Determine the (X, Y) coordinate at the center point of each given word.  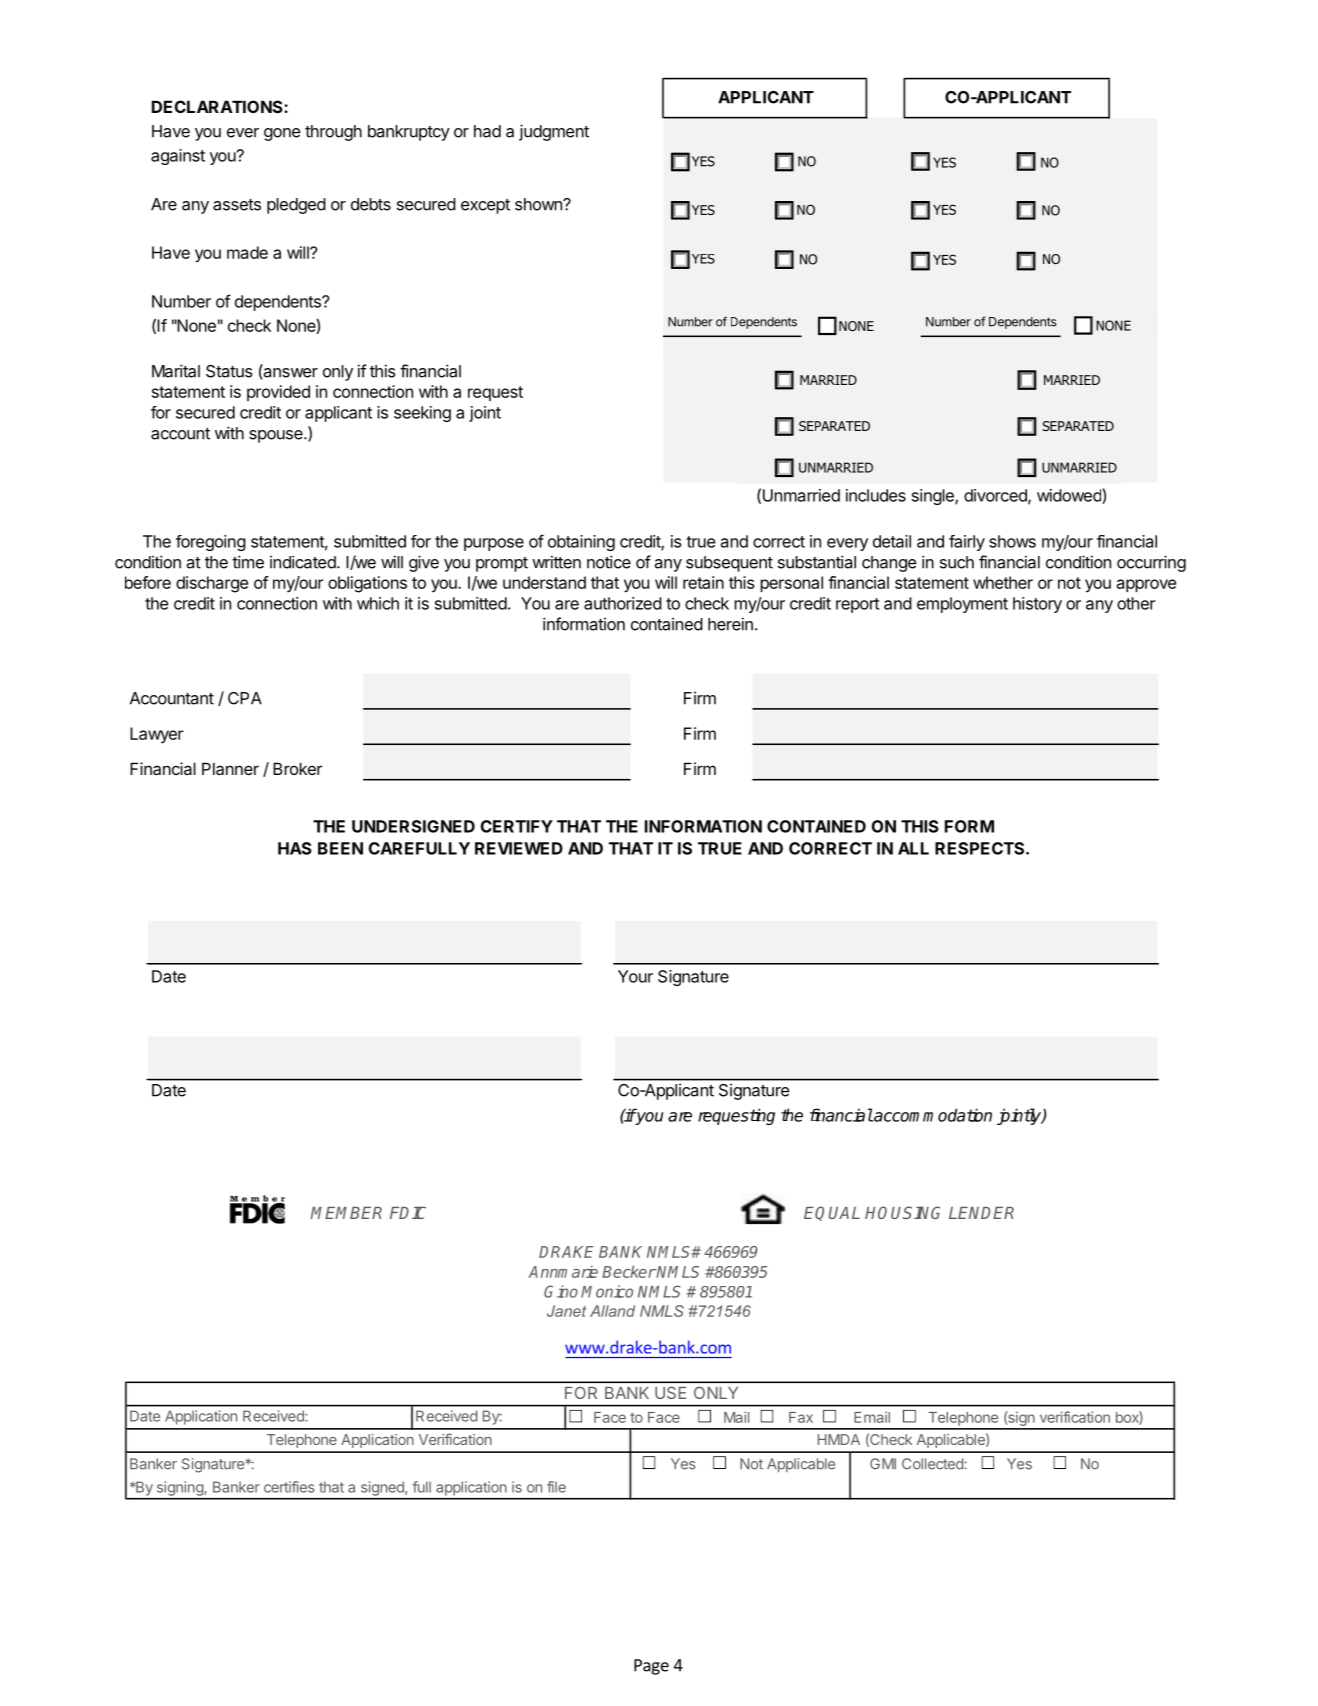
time (248, 562)
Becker (629, 1271)
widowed (1070, 496)
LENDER (981, 1213)
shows (1012, 541)
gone (282, 134)
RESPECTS (981, 848)
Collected (932, 1464)
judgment (554, 132)
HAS (295, 848)
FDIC (408, 1212)
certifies (289, 1487)
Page (651, 1667)
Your (635, 976)
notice (609, 562)
